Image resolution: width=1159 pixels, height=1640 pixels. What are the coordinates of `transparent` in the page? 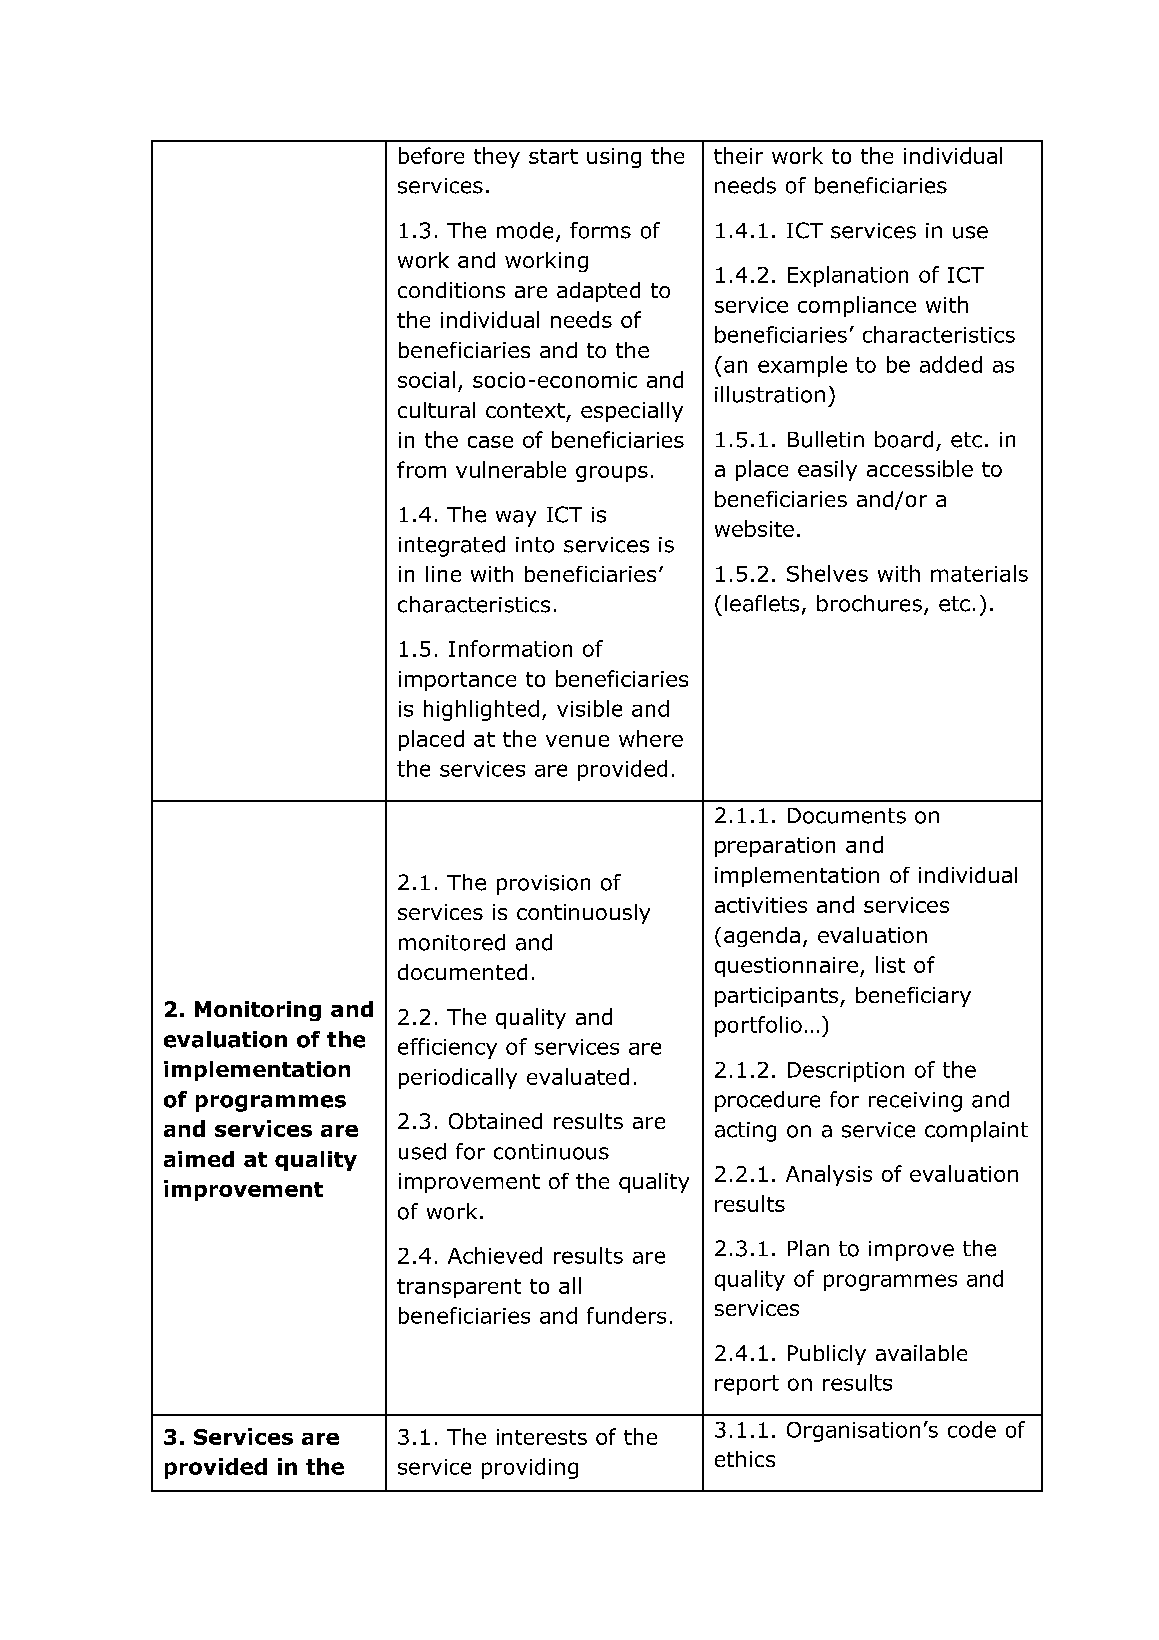 It's located at (459, 1288).
